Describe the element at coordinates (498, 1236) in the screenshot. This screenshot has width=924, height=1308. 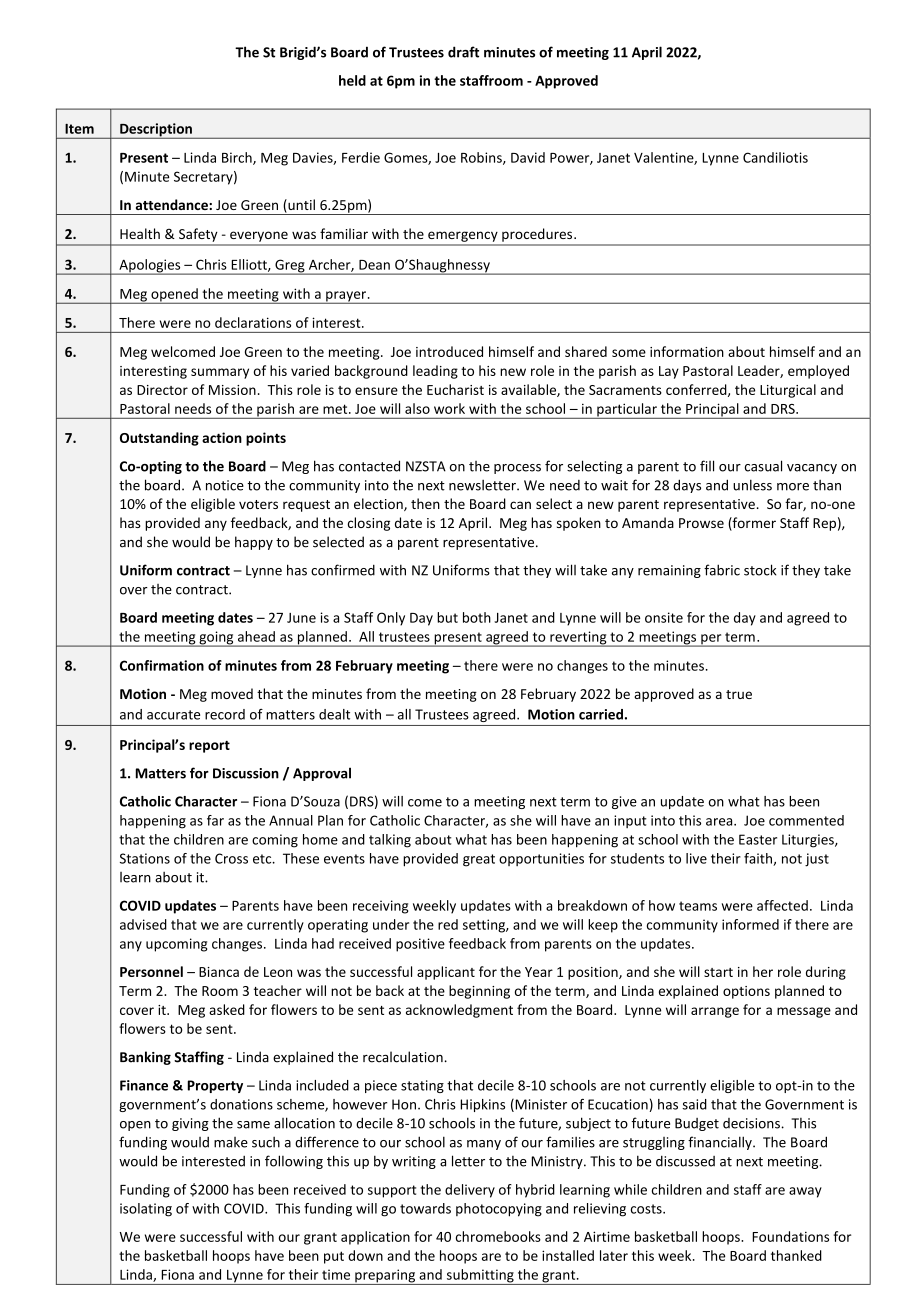
I see `chromebooks` at that location.
